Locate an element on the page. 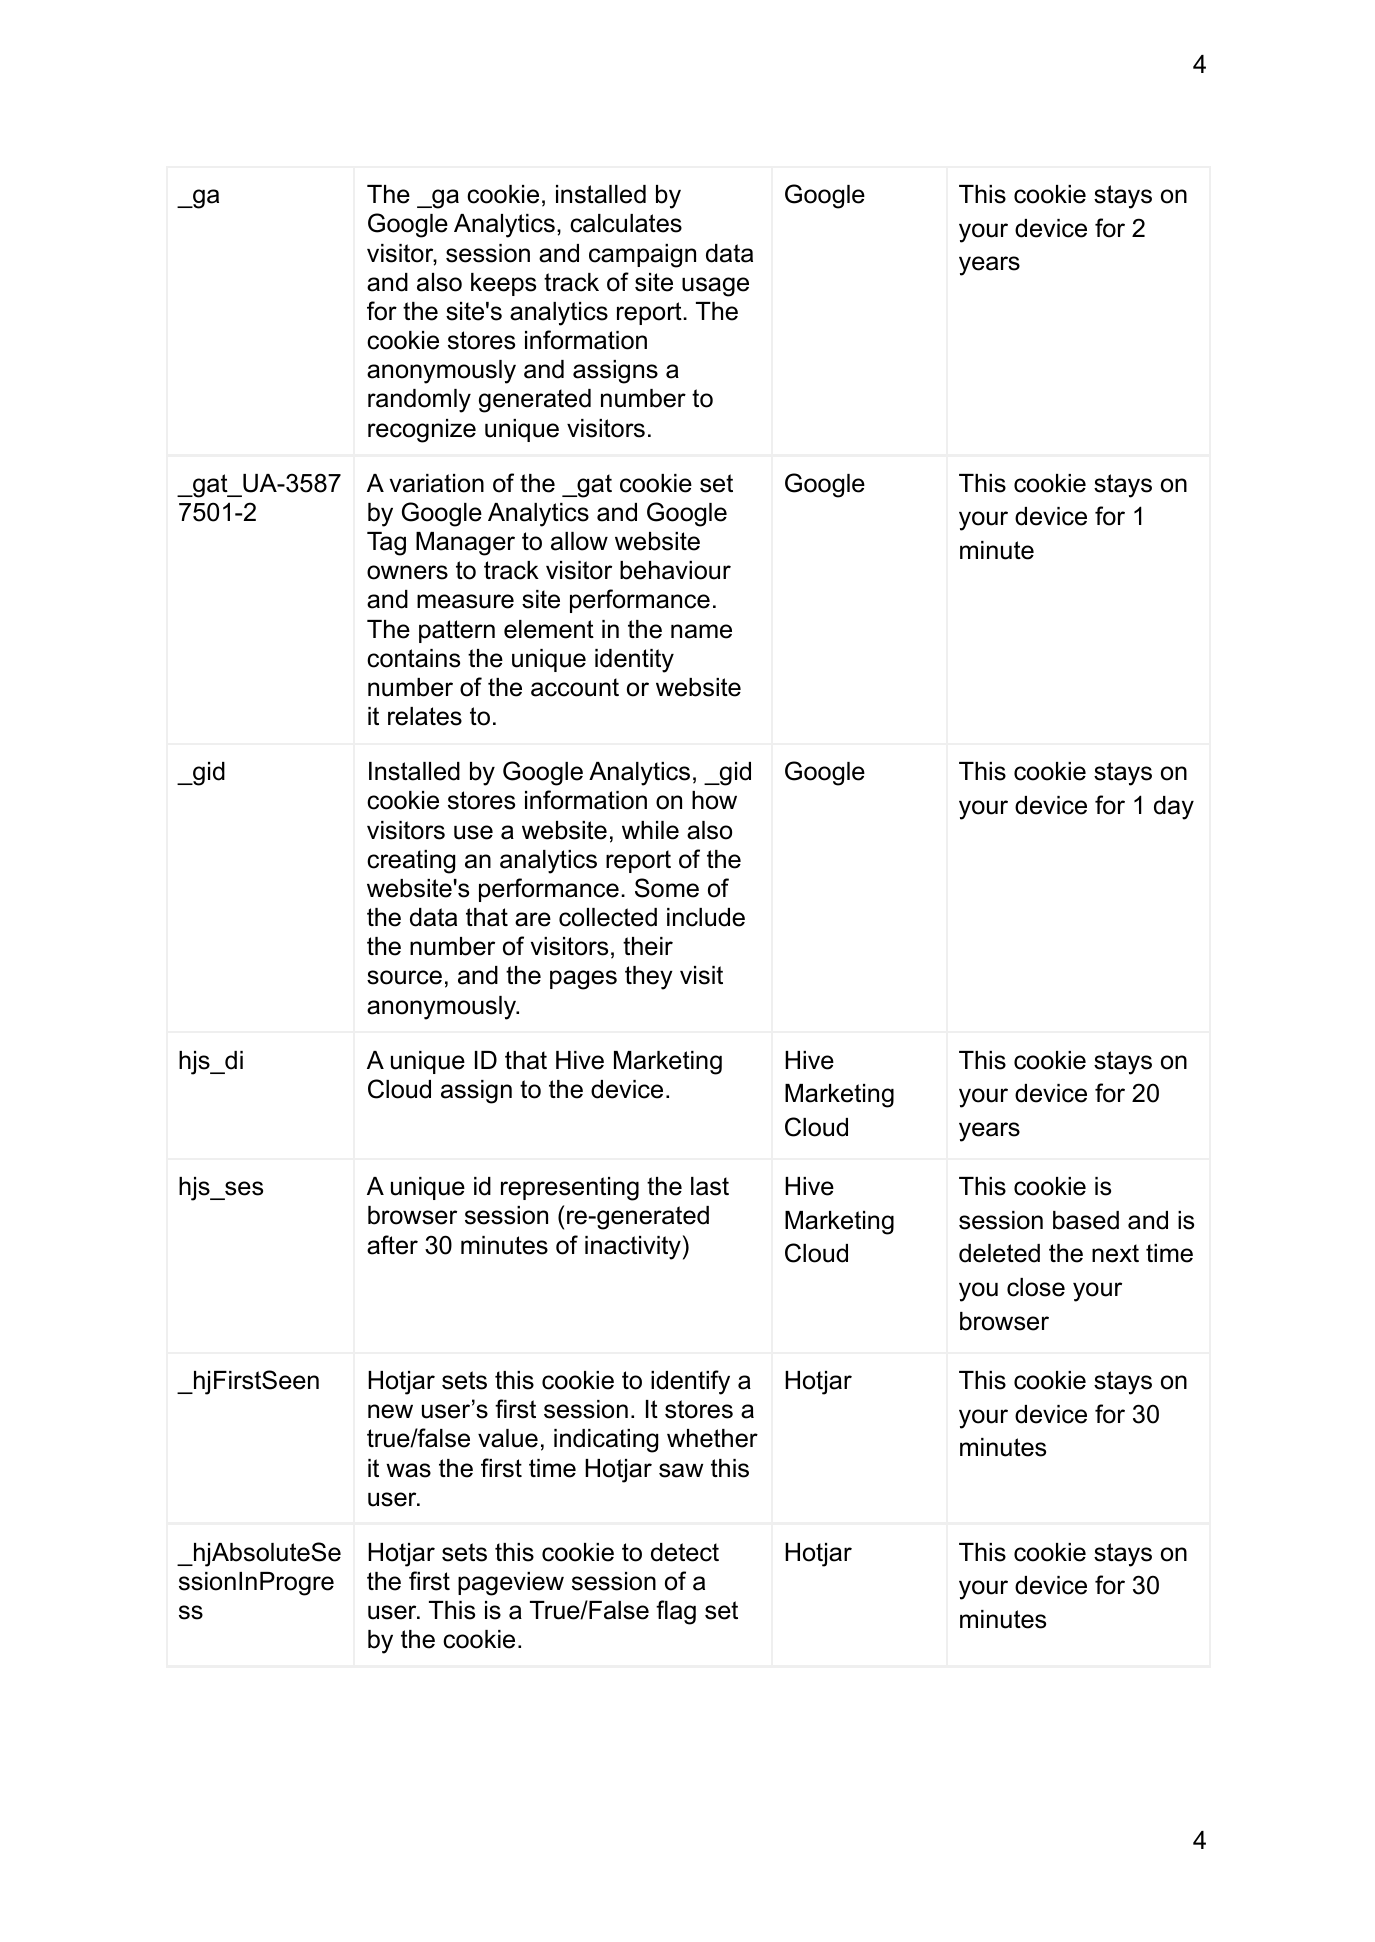 The image size is (1375, 1942). close is located at coordinates (1036, 1287).
